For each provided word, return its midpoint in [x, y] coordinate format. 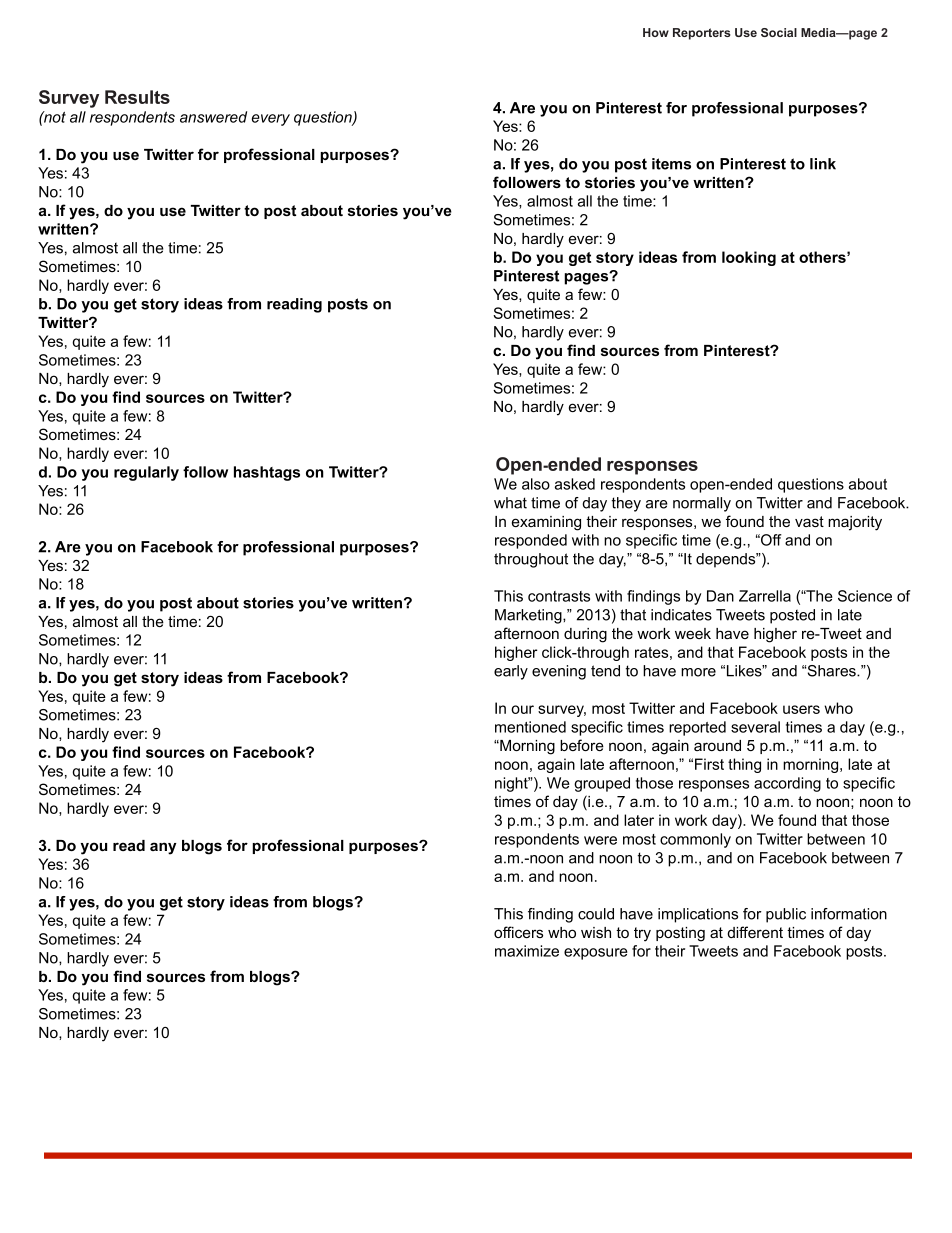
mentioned [530, 727]
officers [518, 932]
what [510, 503]
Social [779, 32]
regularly [146, 473]
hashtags [267, 473]
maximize [527, 951]
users [801, 709]
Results [137, 97]
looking [749, 258]
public [786, 915]
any [163, 848]
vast [809, 521]
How [656, 32]
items [671, 164]
